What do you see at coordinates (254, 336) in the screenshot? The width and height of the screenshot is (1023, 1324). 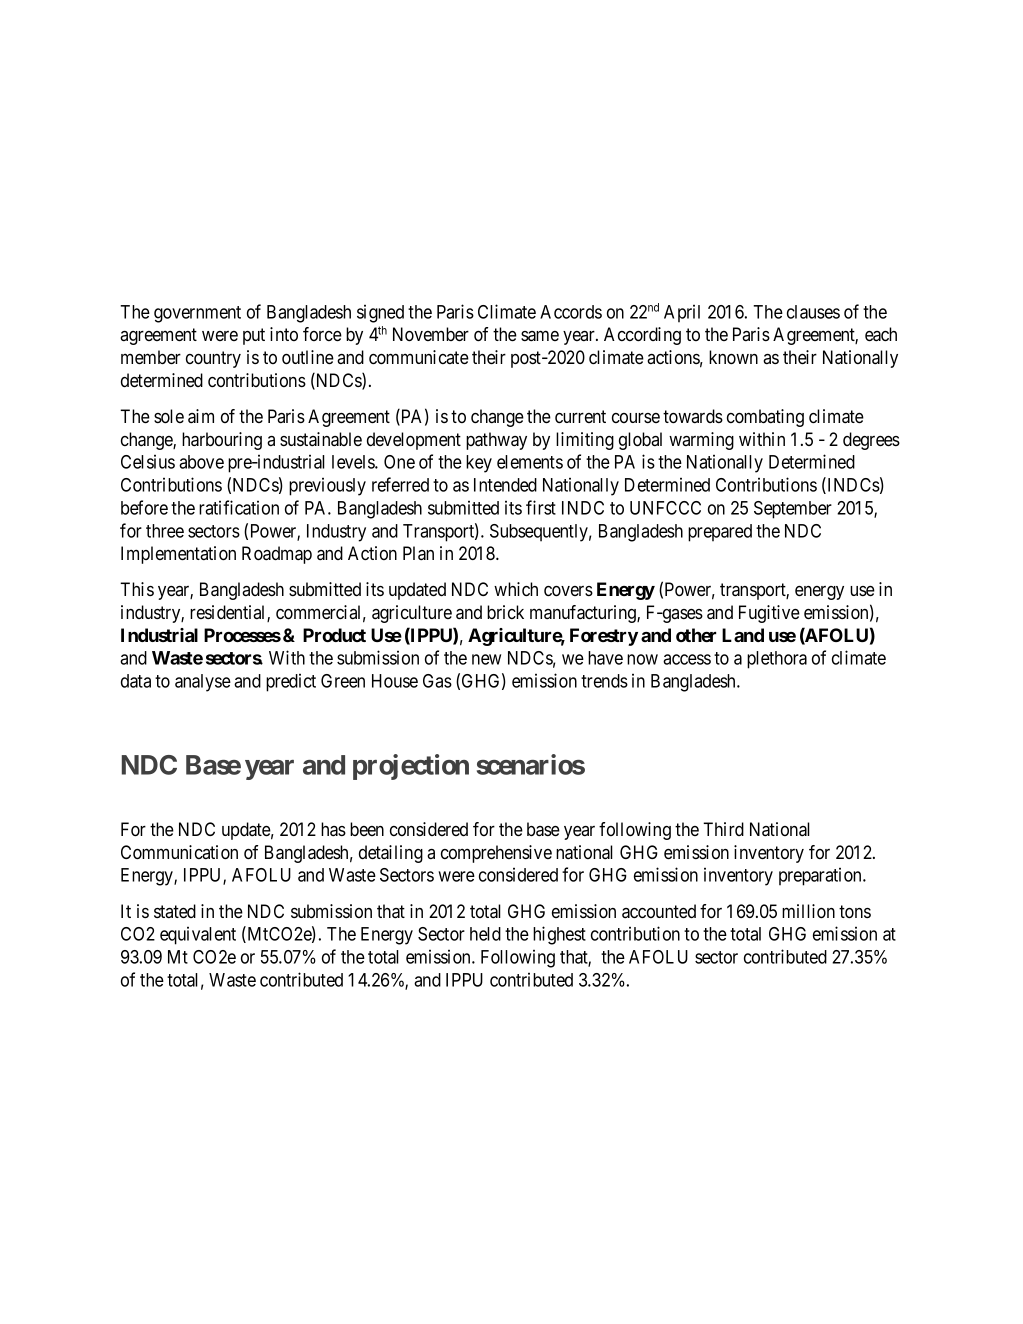 I see `put` at bounding box center [254, 336].
